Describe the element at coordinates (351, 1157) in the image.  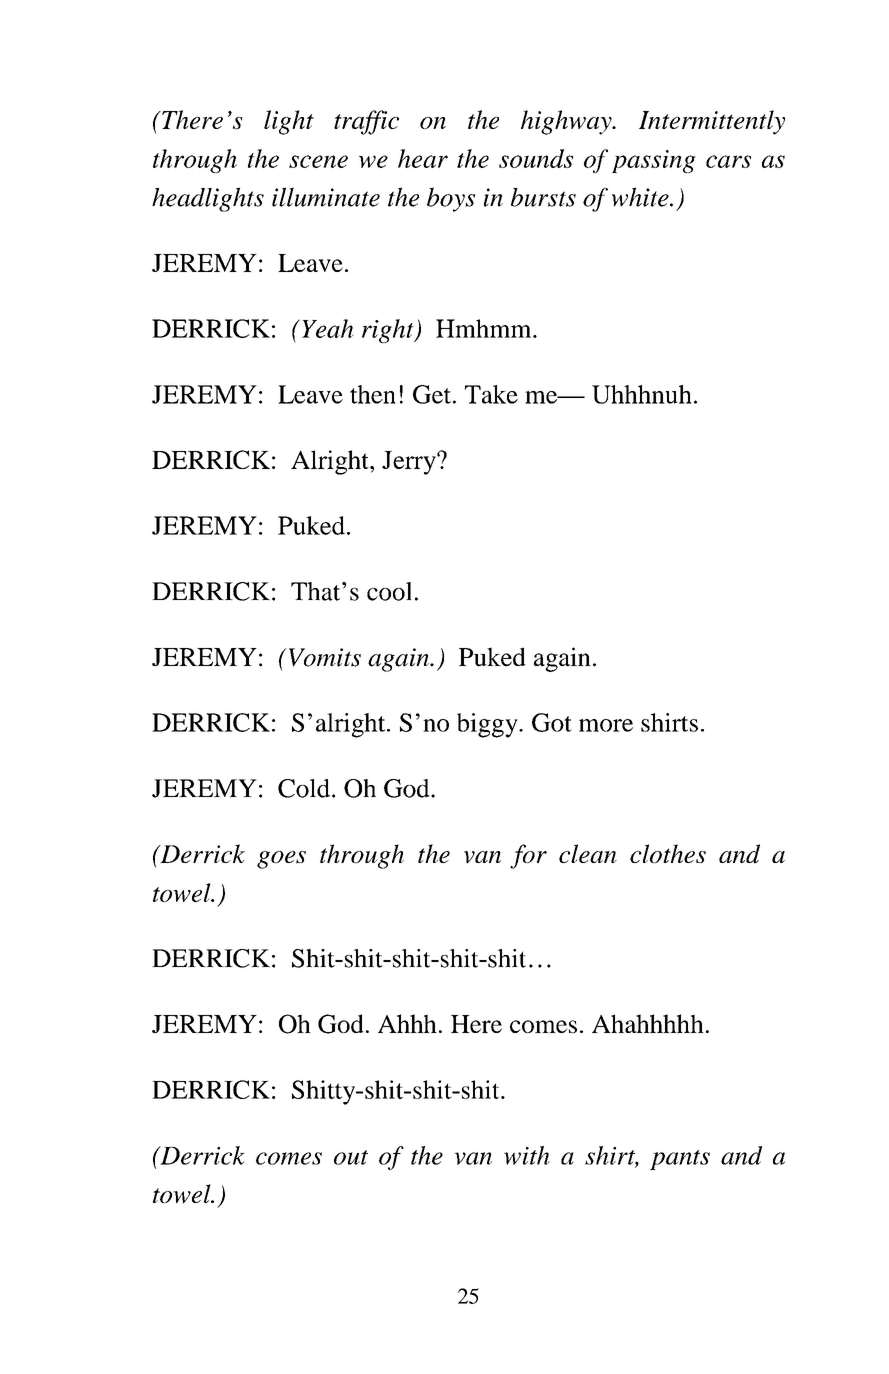
I see `out` at that location.
